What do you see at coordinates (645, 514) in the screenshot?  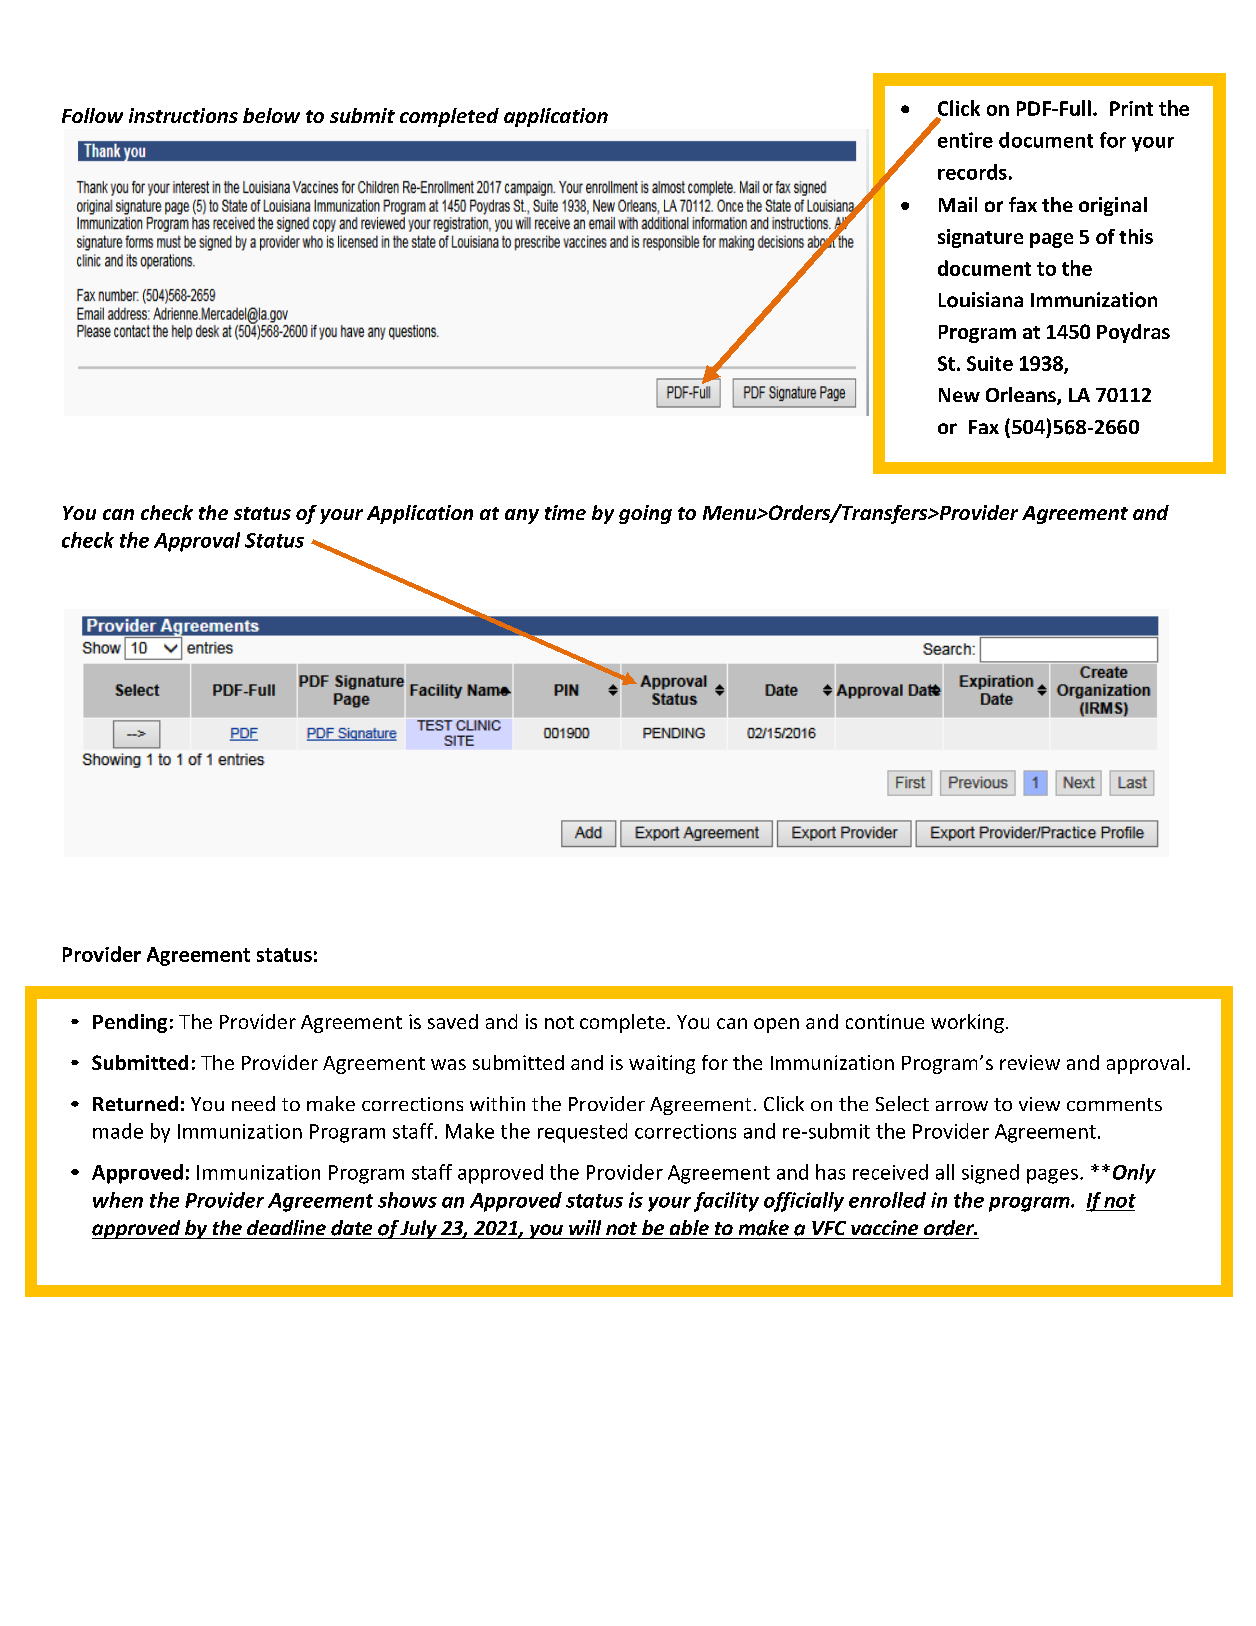 I see `going` at bounding box center [645, 514].
